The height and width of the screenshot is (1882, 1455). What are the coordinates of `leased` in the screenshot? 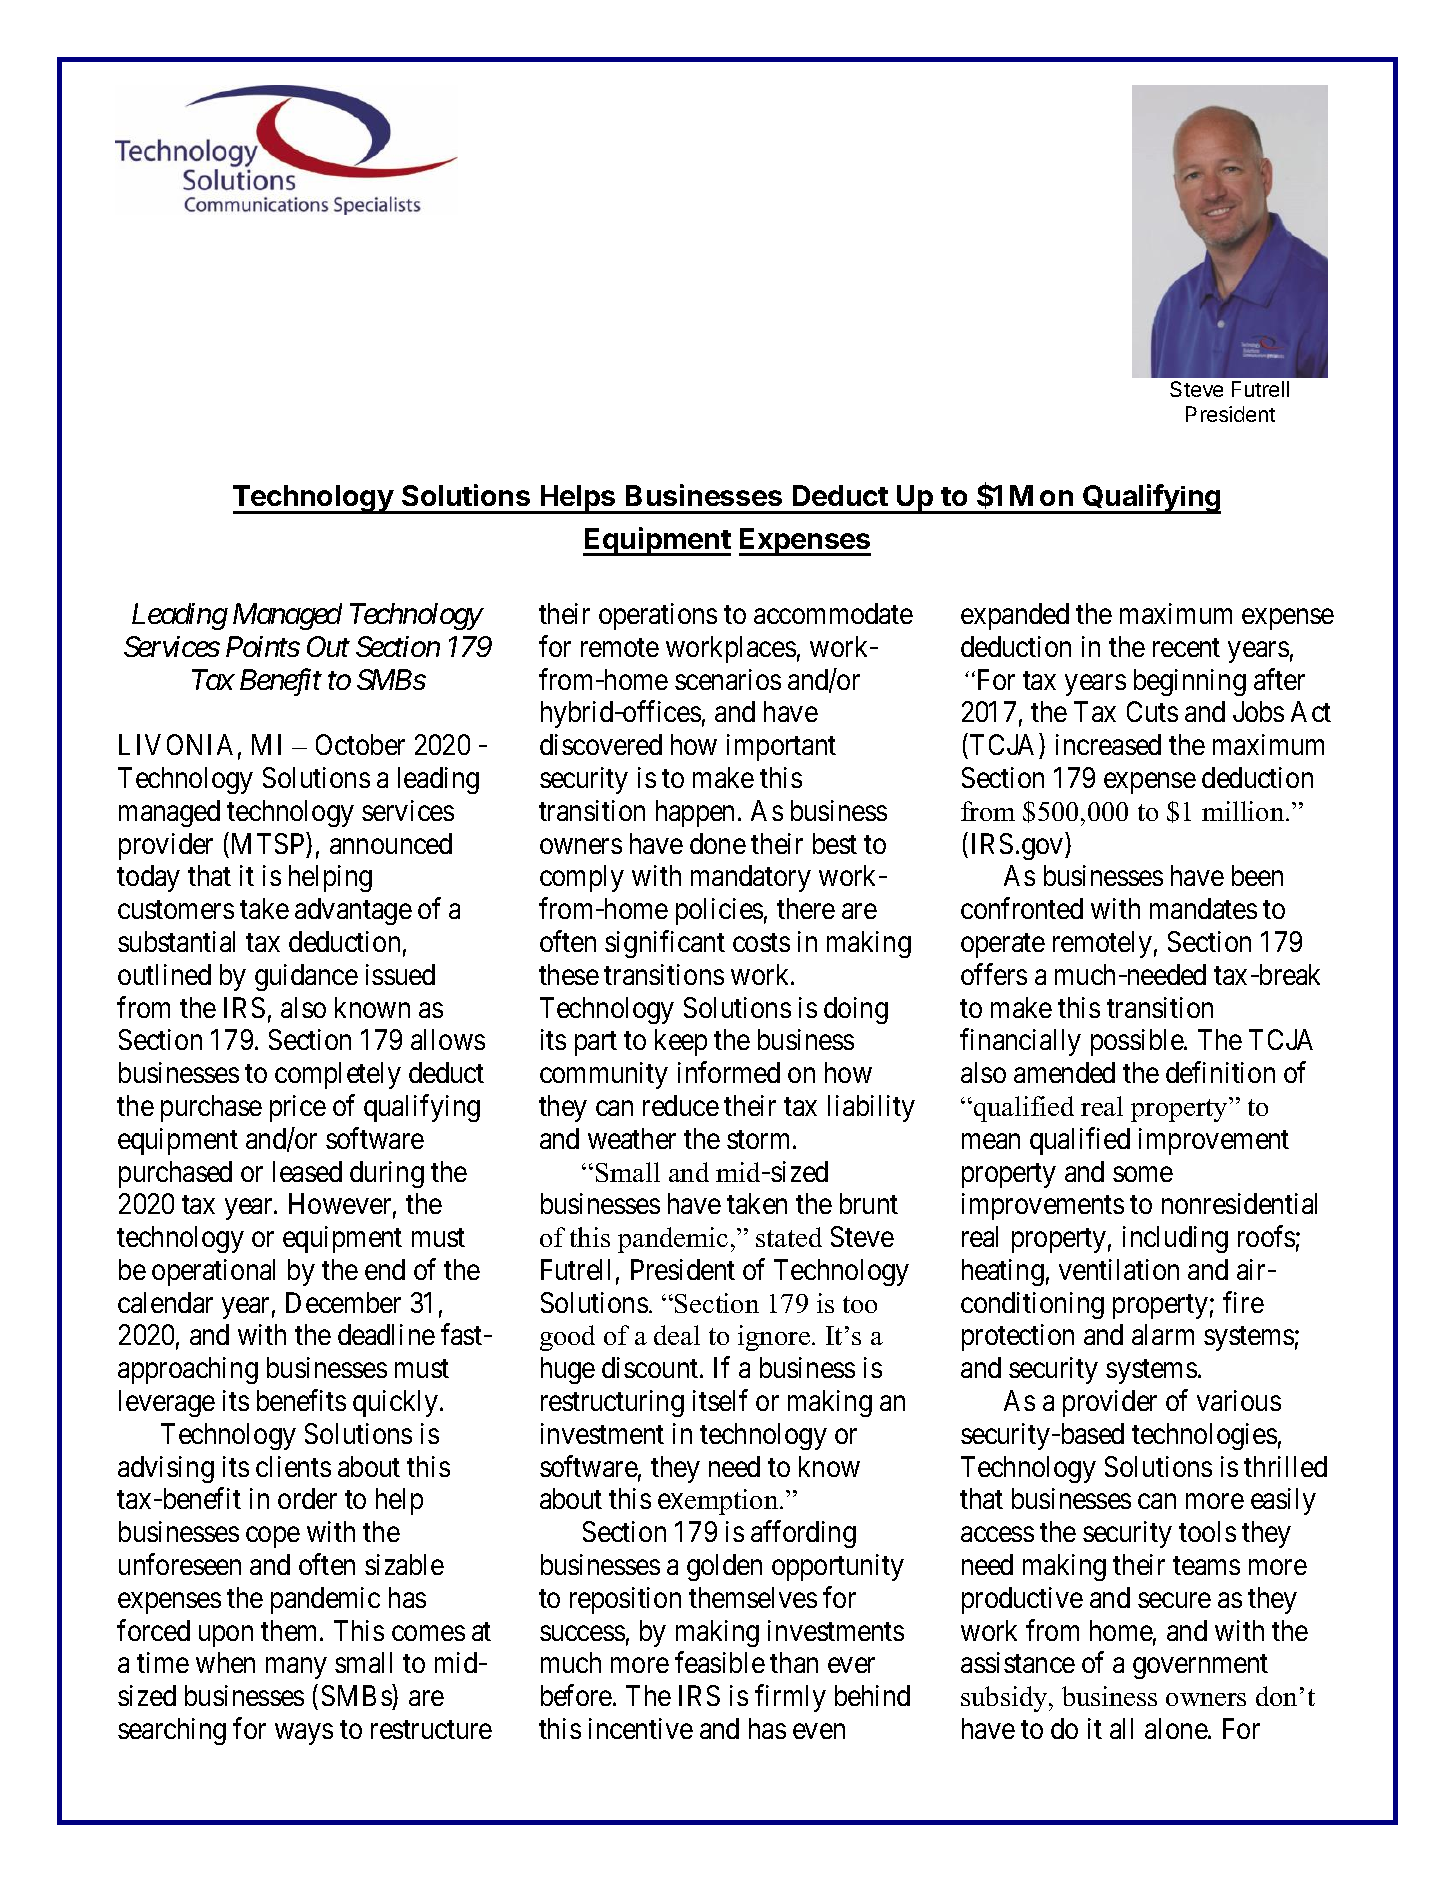 It's located at (307, 1171).
